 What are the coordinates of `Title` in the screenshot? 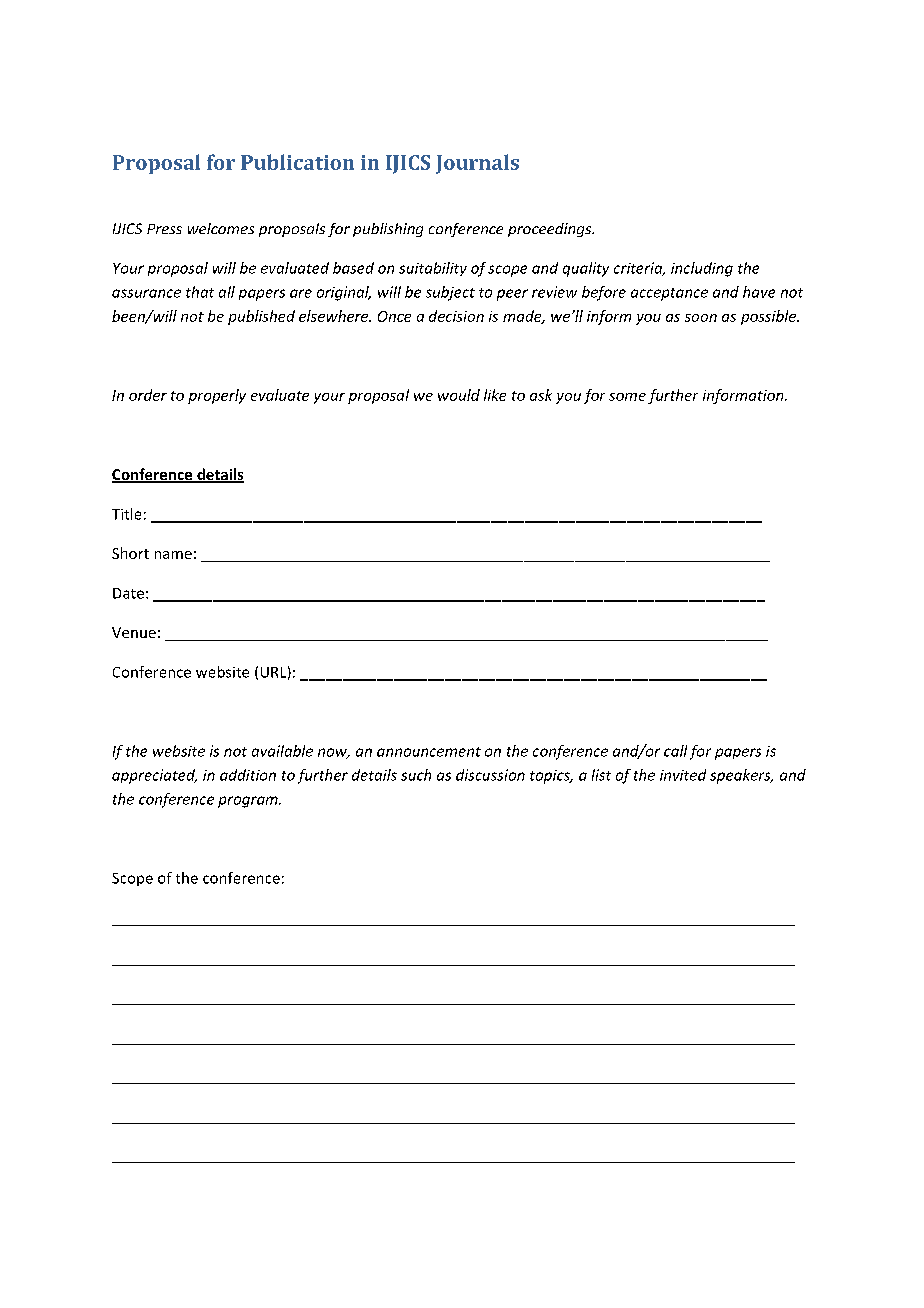 It's located at (126, 514).
